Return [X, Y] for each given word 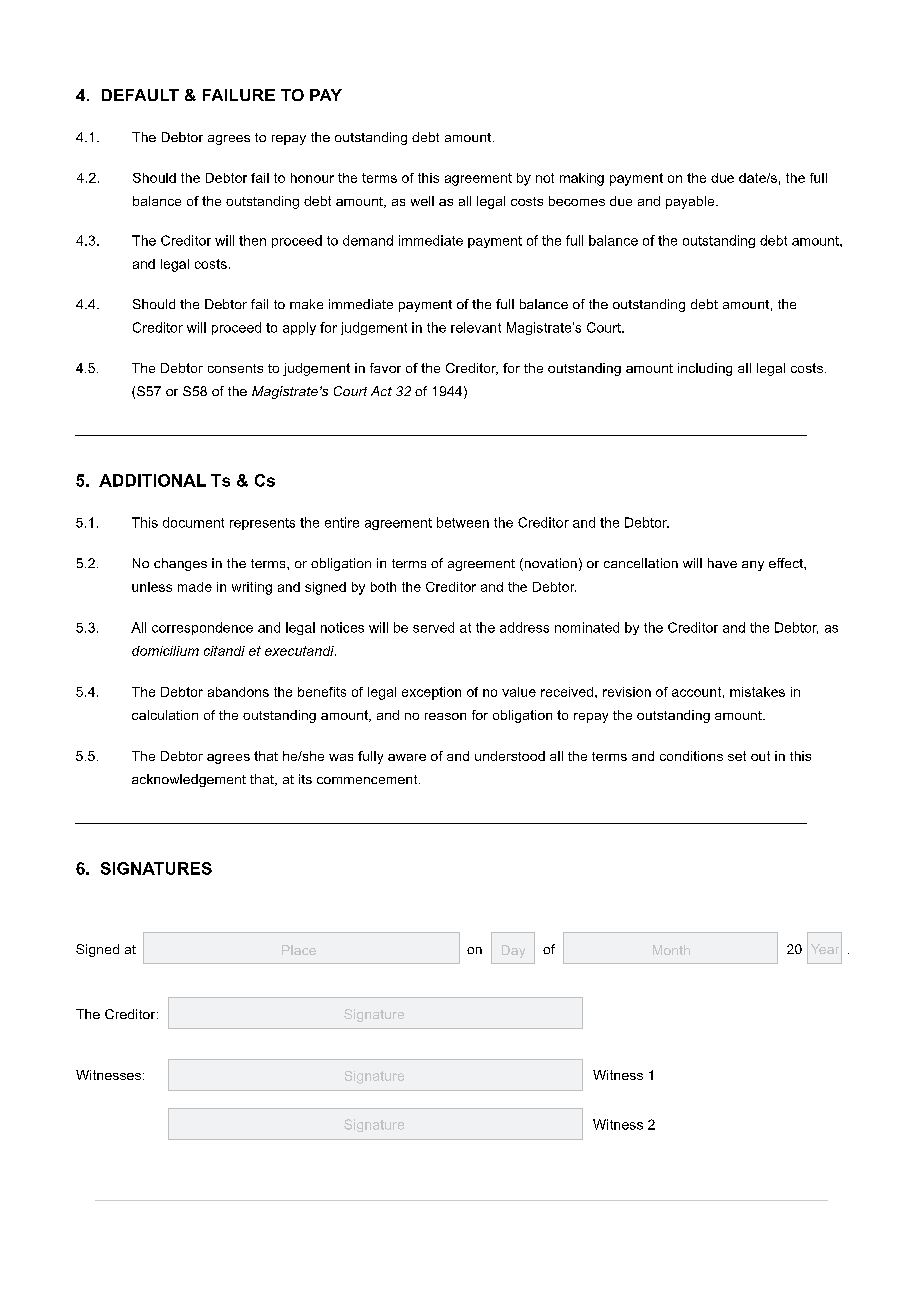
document [193, 522]
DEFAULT [140, 95]
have [722, 563]
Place [299, 950]
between [463, 522]
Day [513, 951]
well [422, 201]
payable [691, 202]
